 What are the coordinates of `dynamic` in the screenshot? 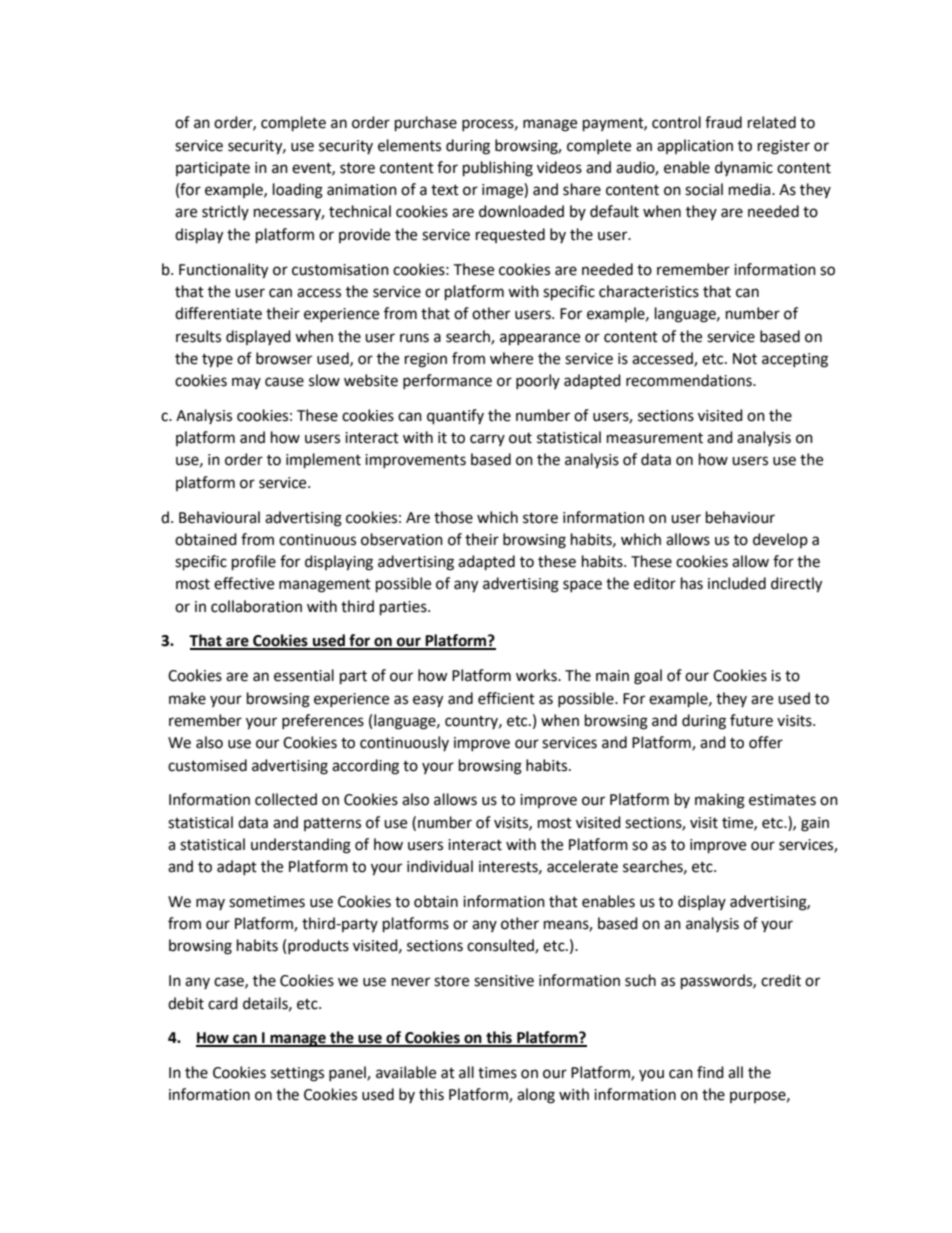 It's located at (744, 168).
